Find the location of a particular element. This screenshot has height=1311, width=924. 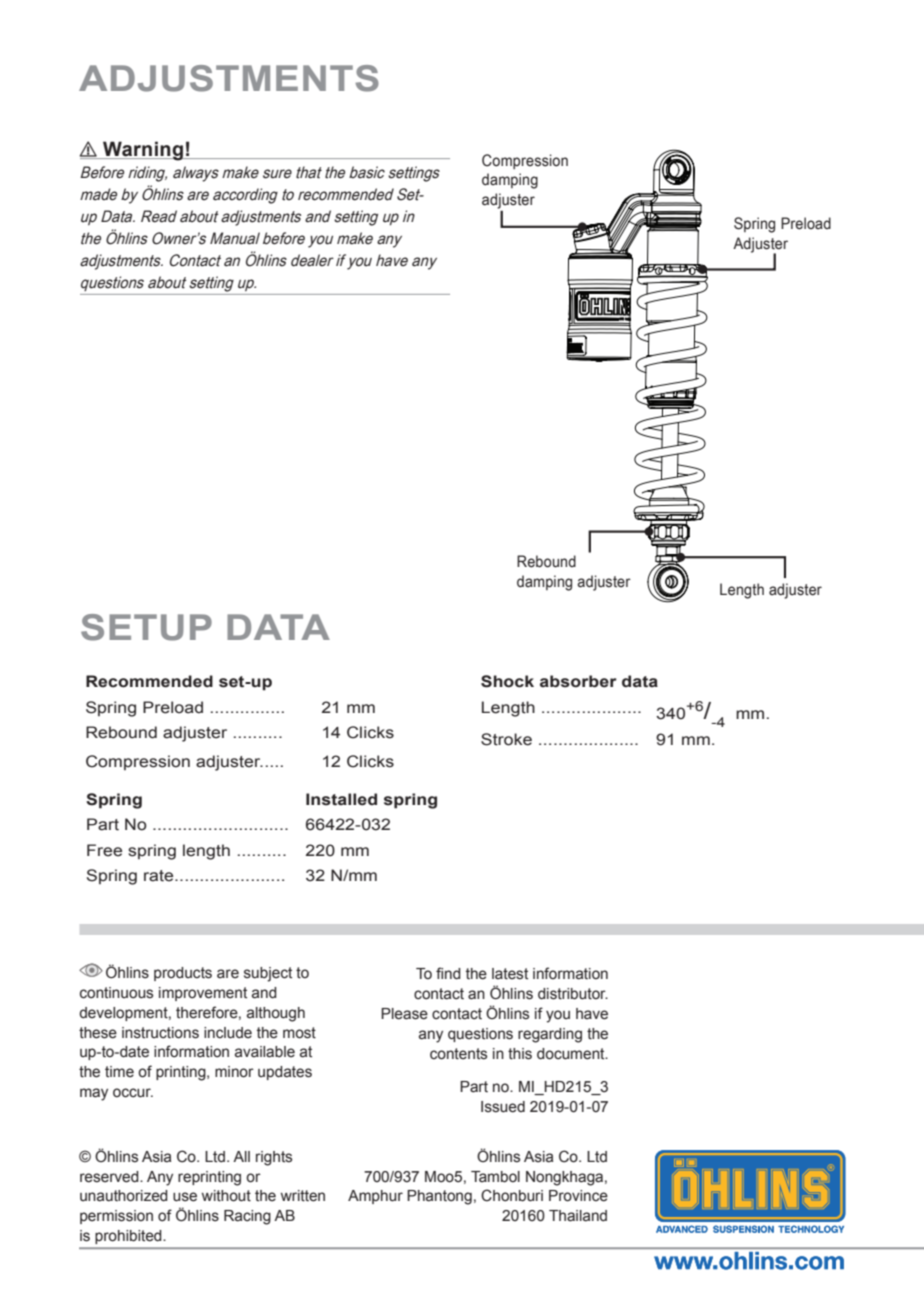

Free is located at coordinates (104, 850).
